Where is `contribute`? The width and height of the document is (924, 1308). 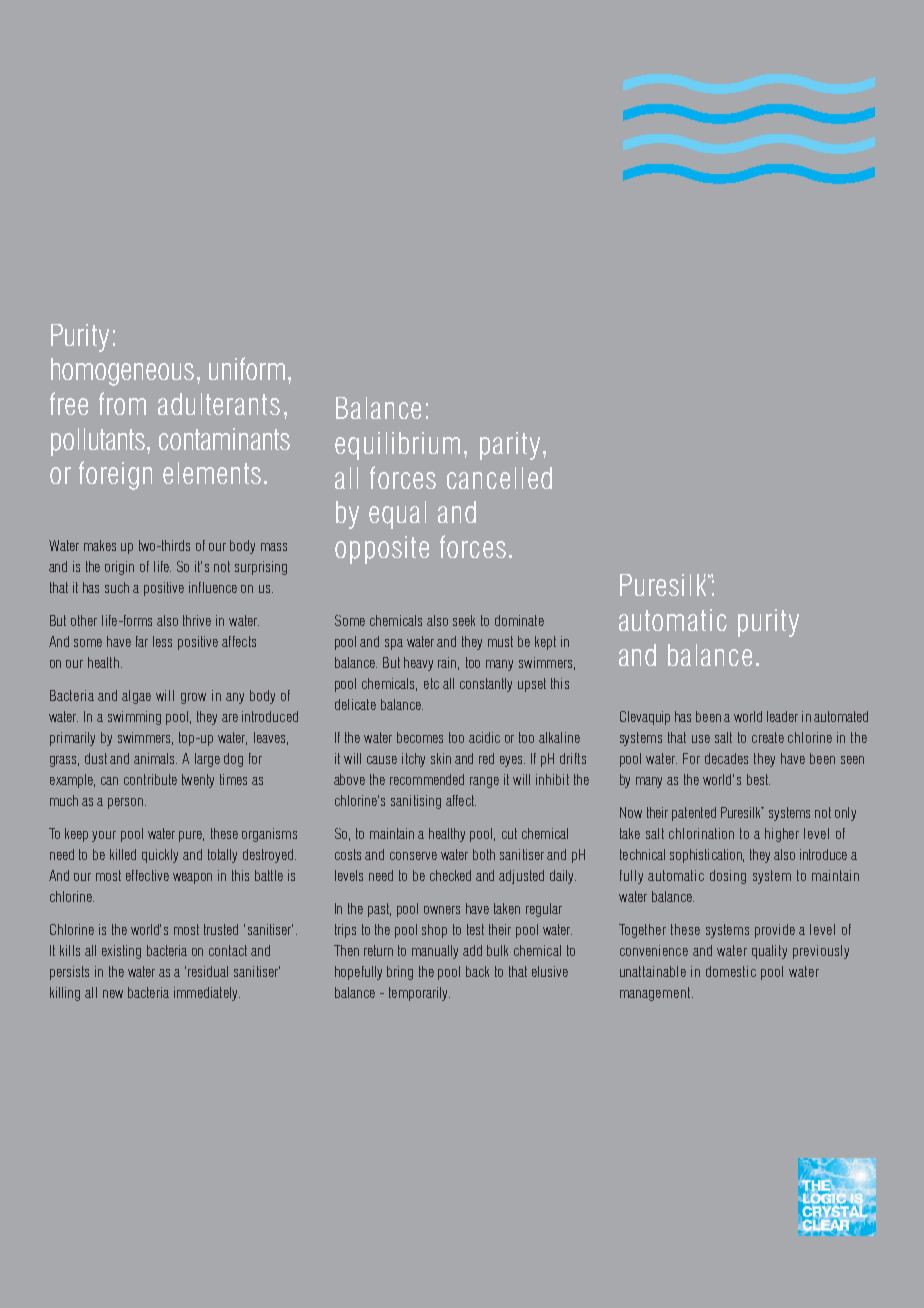
contribute is located at coordinates (150, 779).
